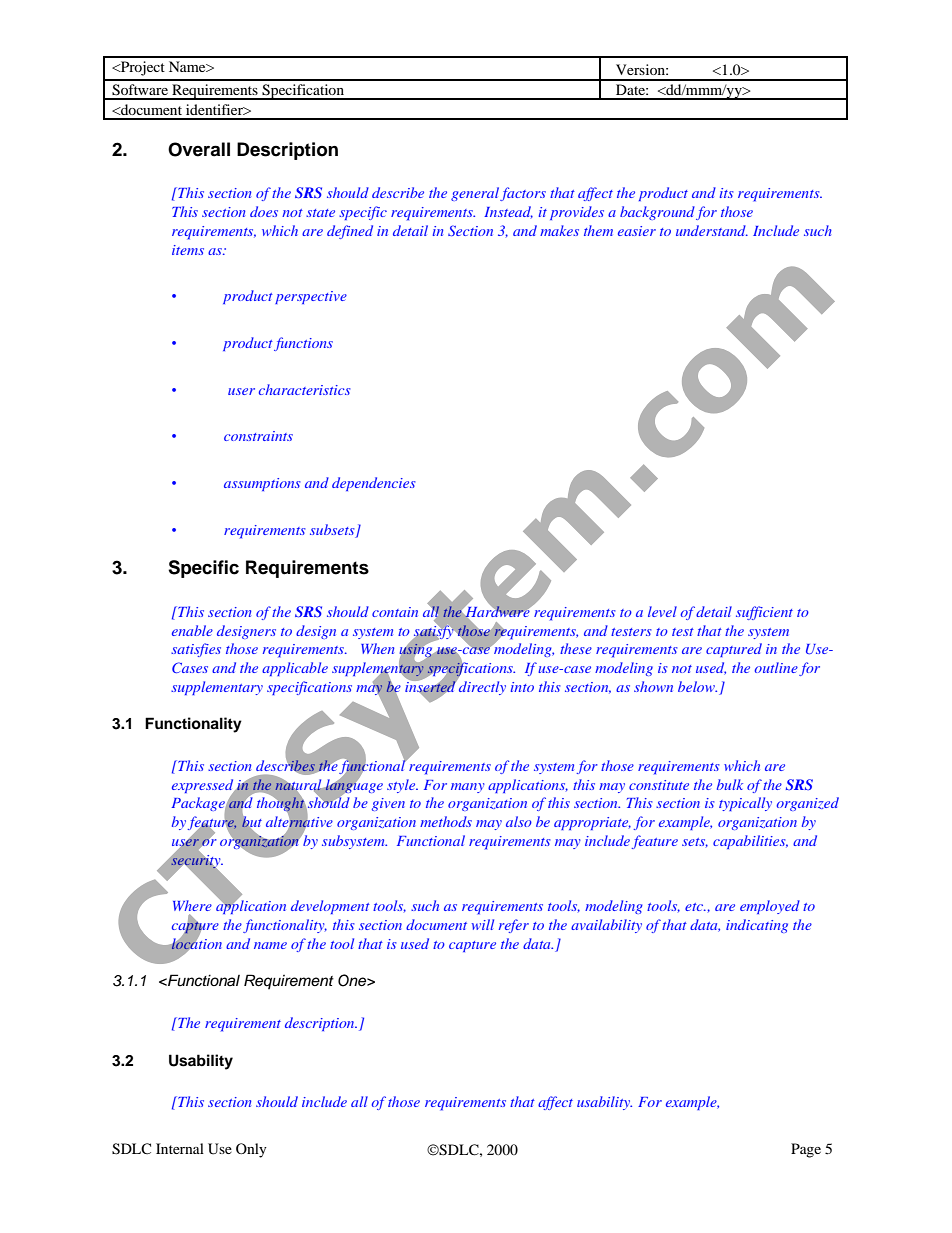  Describe the element at coordinates (483, 924) in the document. I see `will` at that location.
